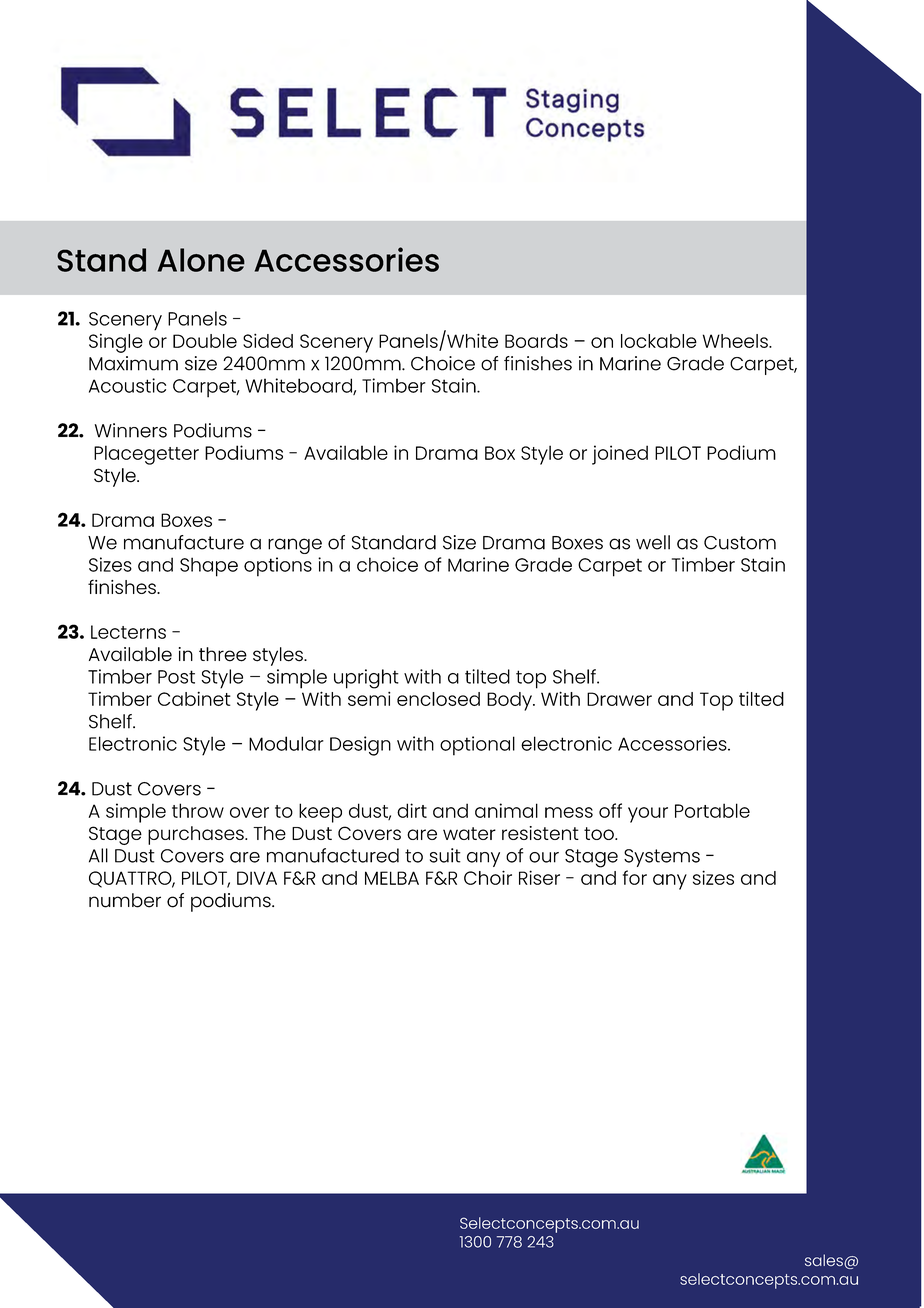  I want to click on Alone, so click(201, 260).
